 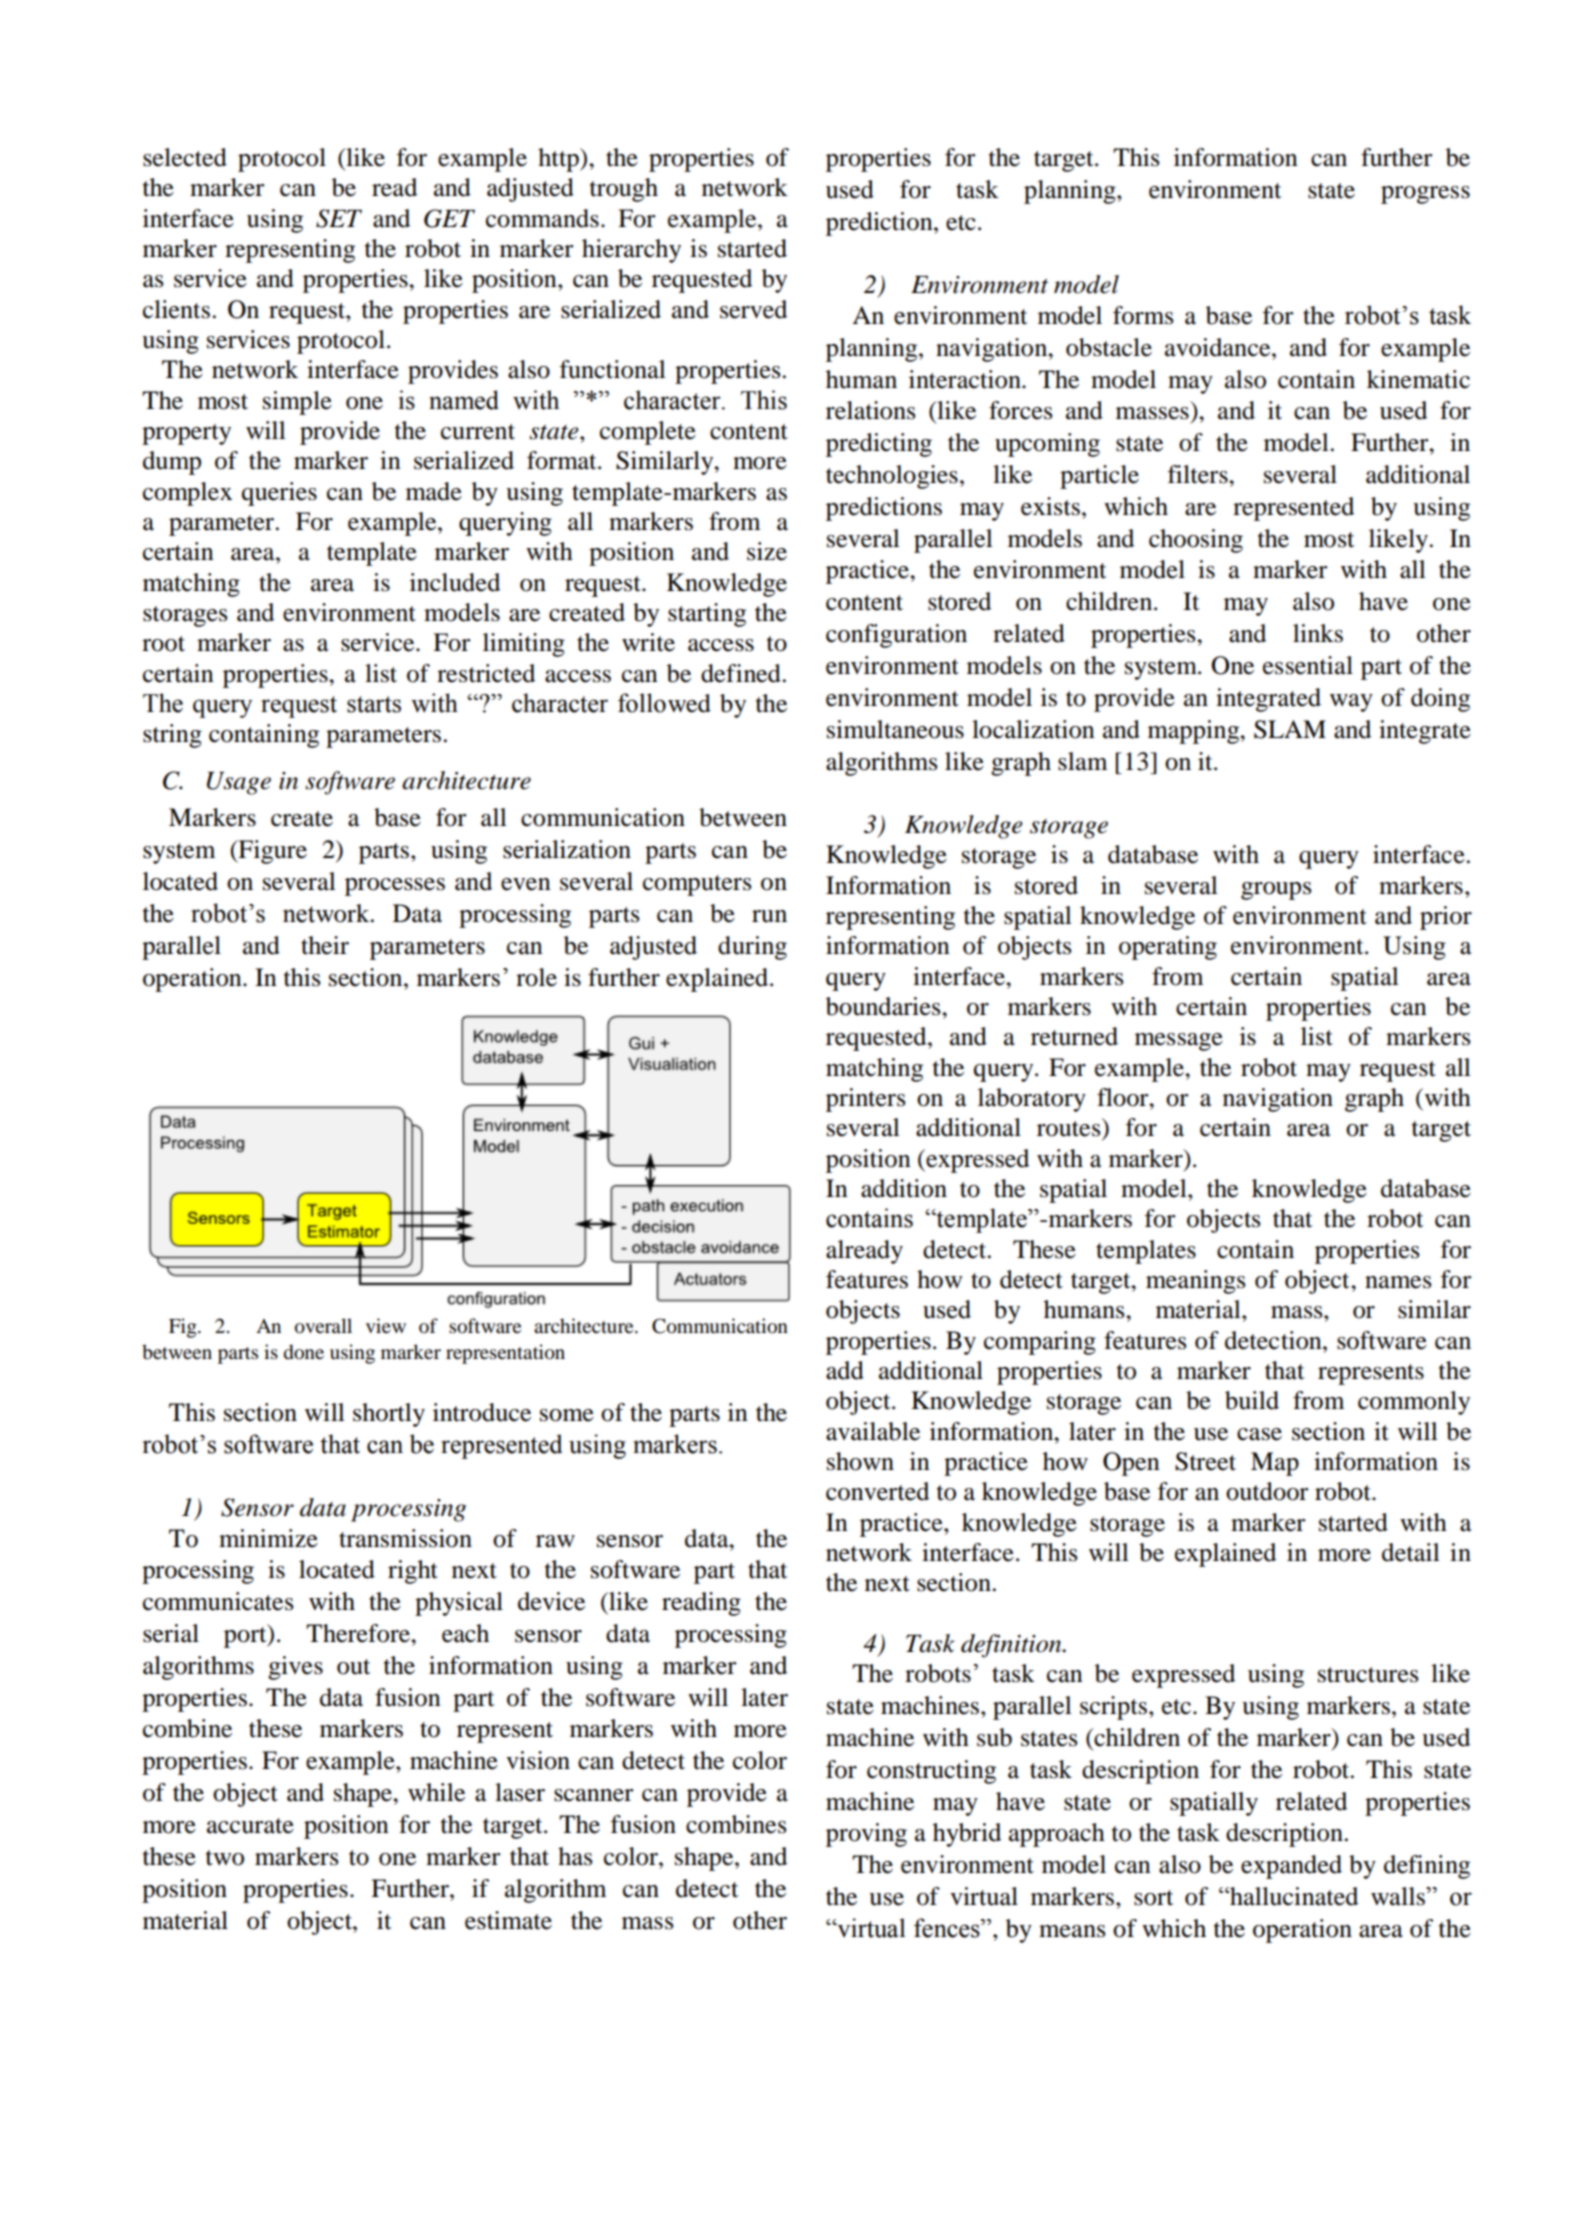 What do you see at coordinates (323, 1326) in the screenshot?
I see `overall` at bounding box center [323, 1326].
